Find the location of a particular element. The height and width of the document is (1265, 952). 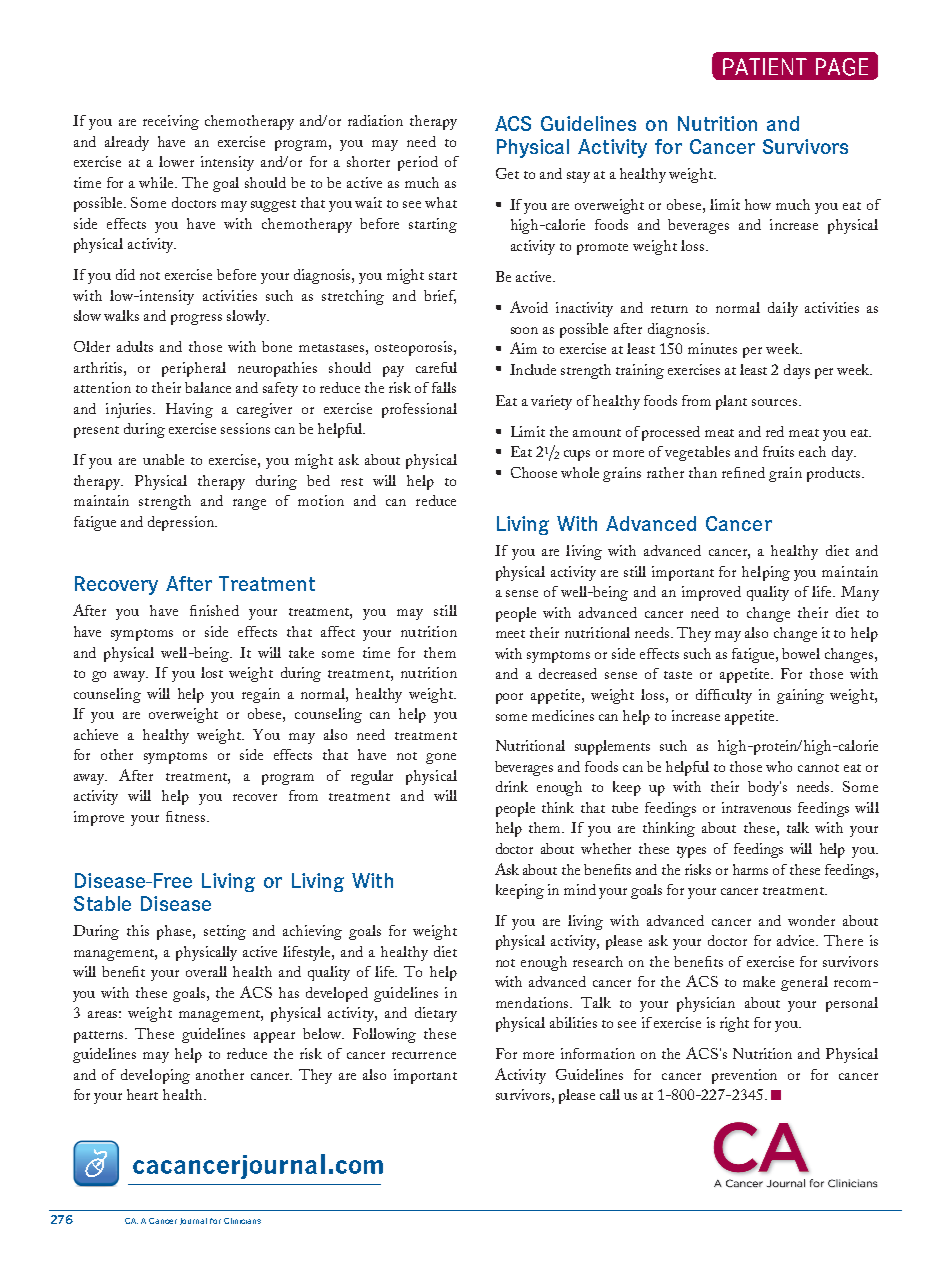

lost is located at coordinates (212, 672).
